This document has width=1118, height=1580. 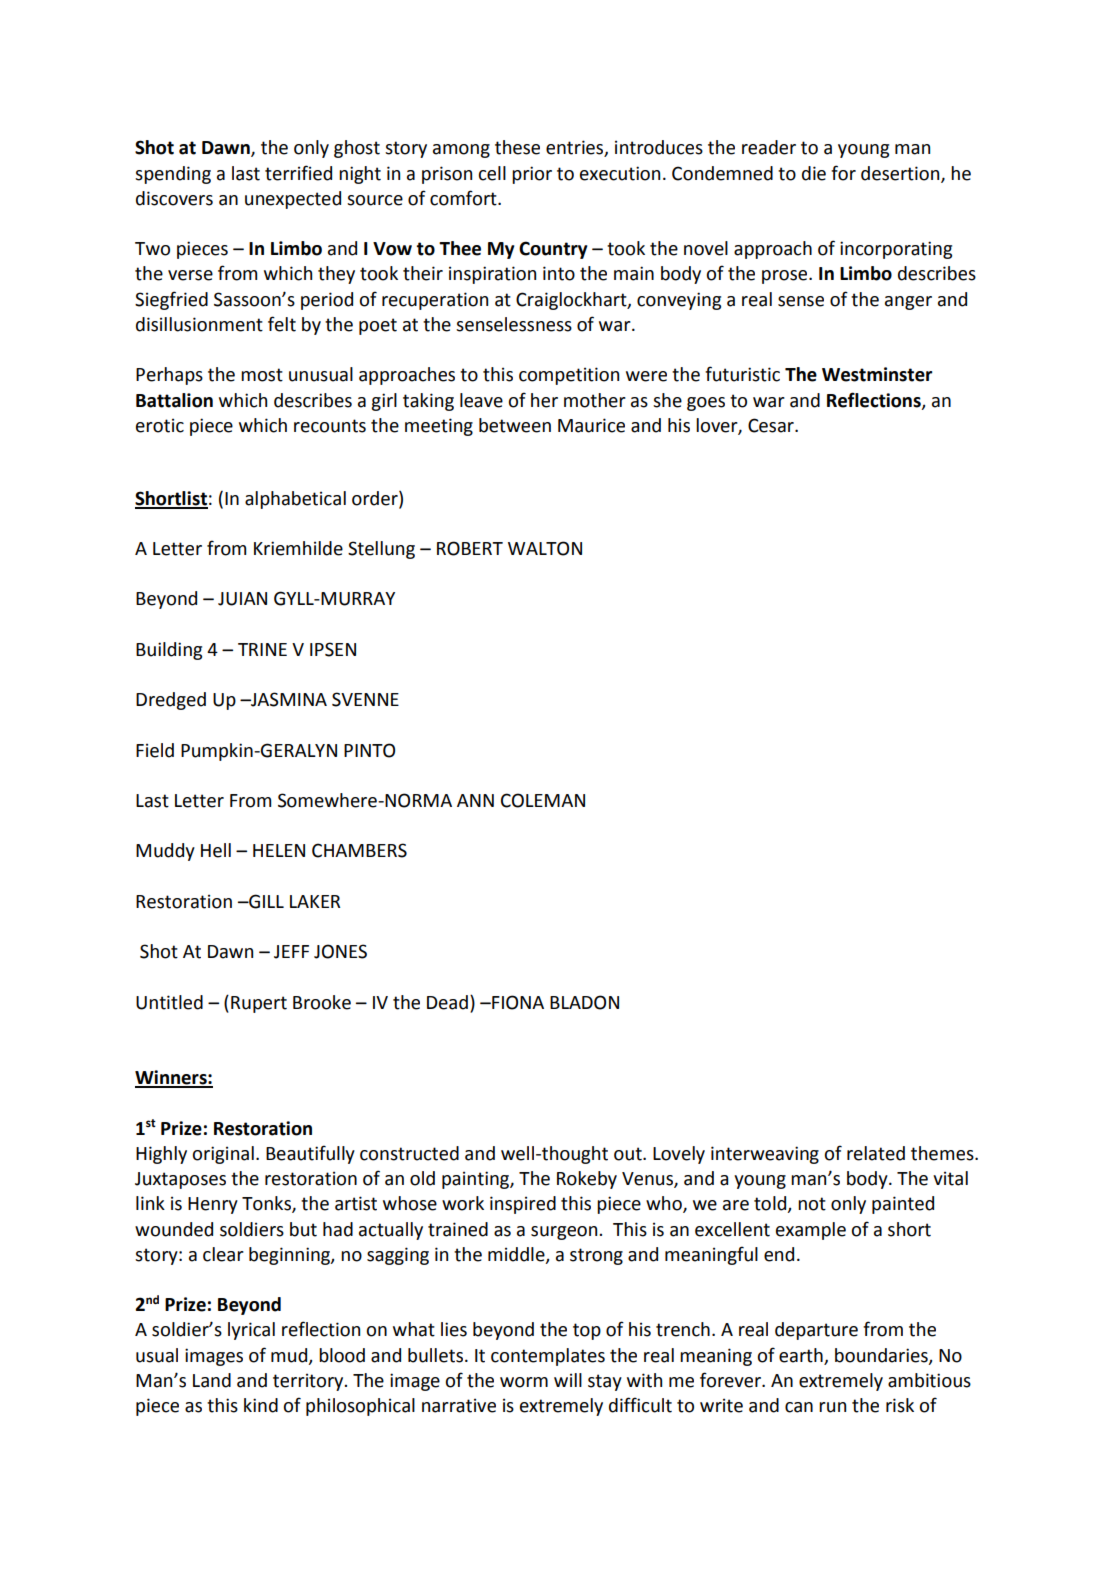 What do you see at coordinates (882, 1356) in the document?
I see `boundaries` at bounding box center [882, 1356].
